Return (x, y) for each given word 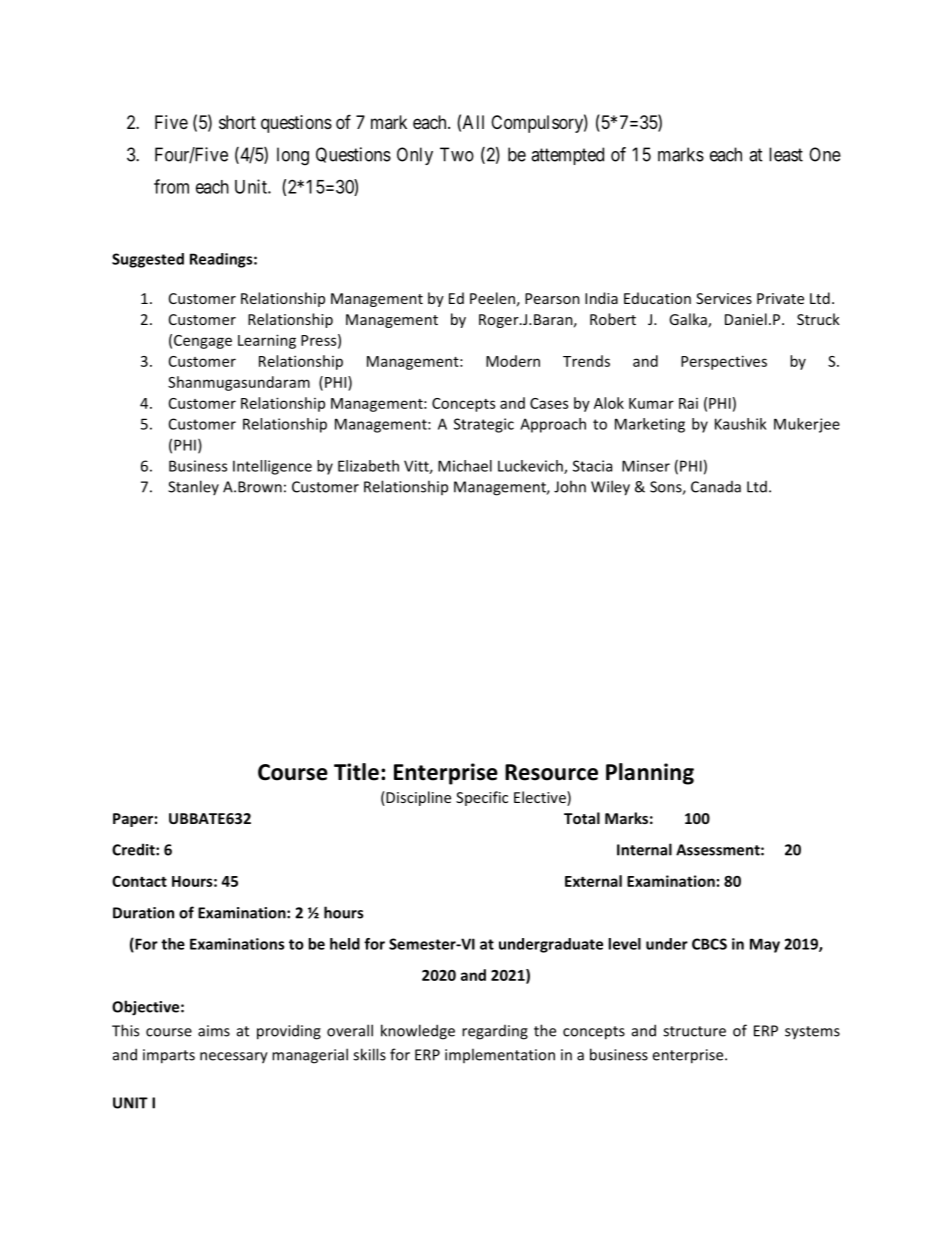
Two (457, 154)
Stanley (193, 487)
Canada (716, 487)
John (570, 486)
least (786, 154)
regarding (495, 1032)
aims (214, 1031)
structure (694, 1031)
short (237, 122)
